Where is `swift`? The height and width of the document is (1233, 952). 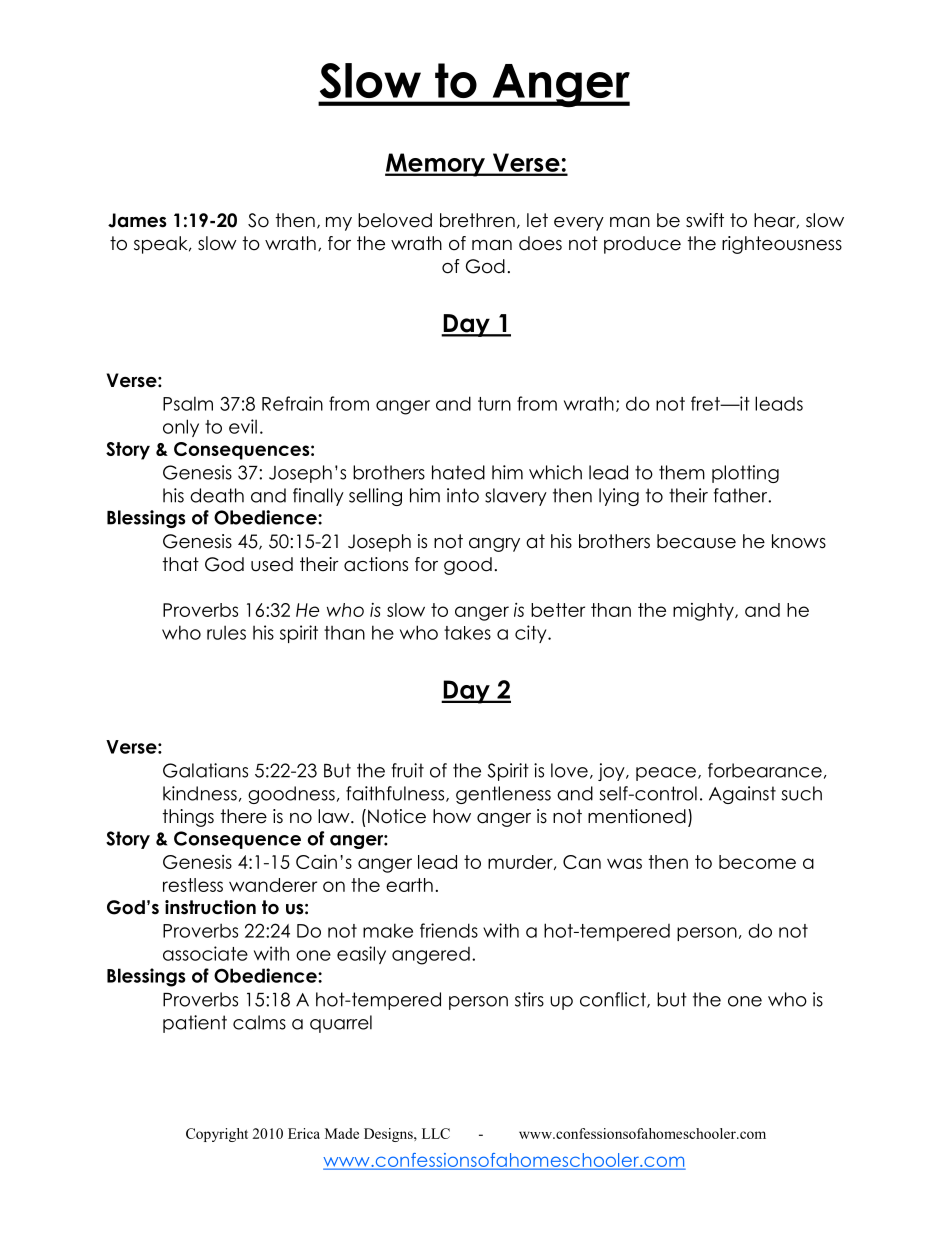
swift is located at coordinates (705, 220).
